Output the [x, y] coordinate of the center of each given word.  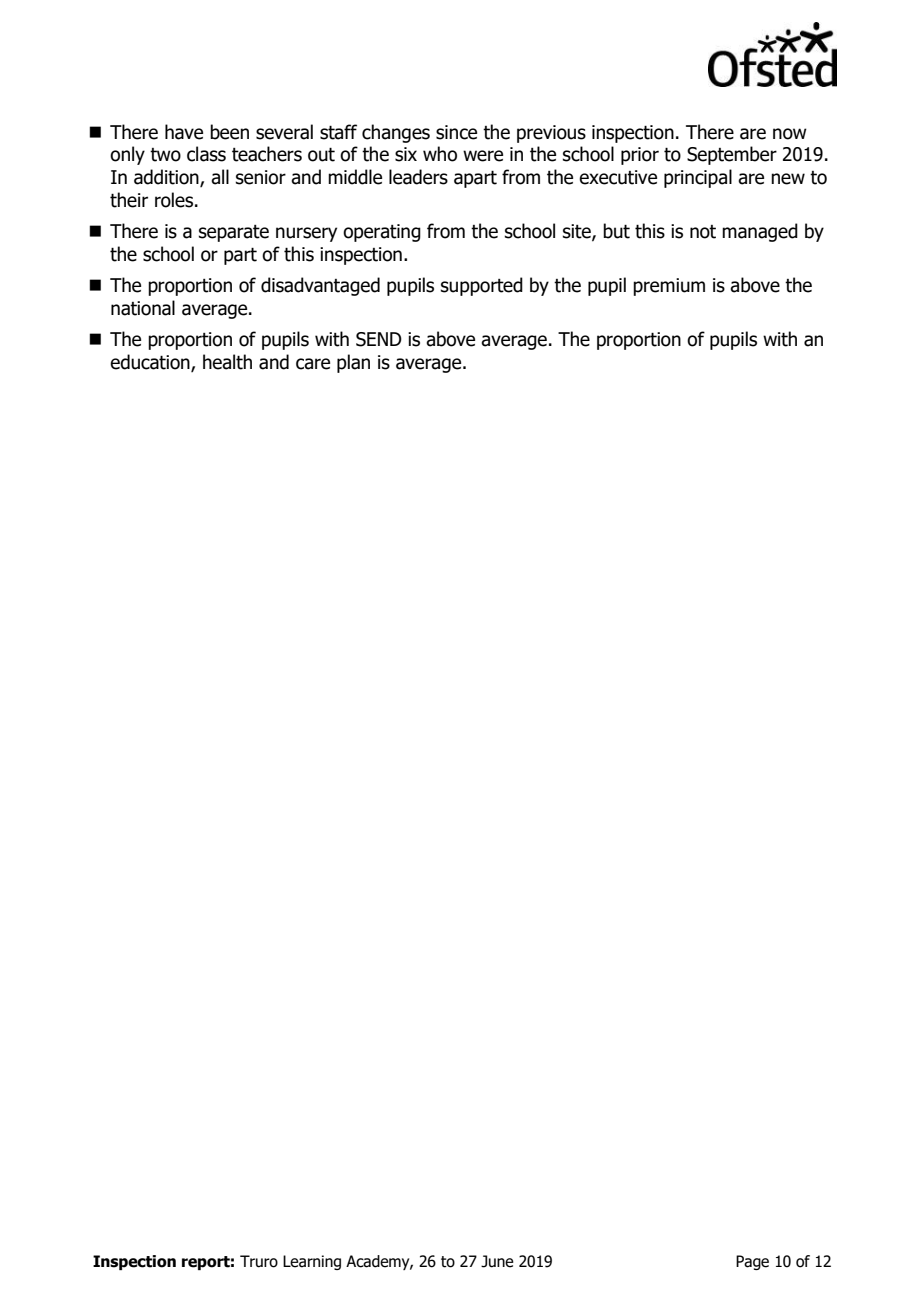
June [497, 1261]
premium [669, 287]
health [227, 362]
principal [698, 178]
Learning [312, 1262]
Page [752, 1262]
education [151, 363]
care [313, 364]
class [206, 154]
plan [353, 363]
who [440, 154]
